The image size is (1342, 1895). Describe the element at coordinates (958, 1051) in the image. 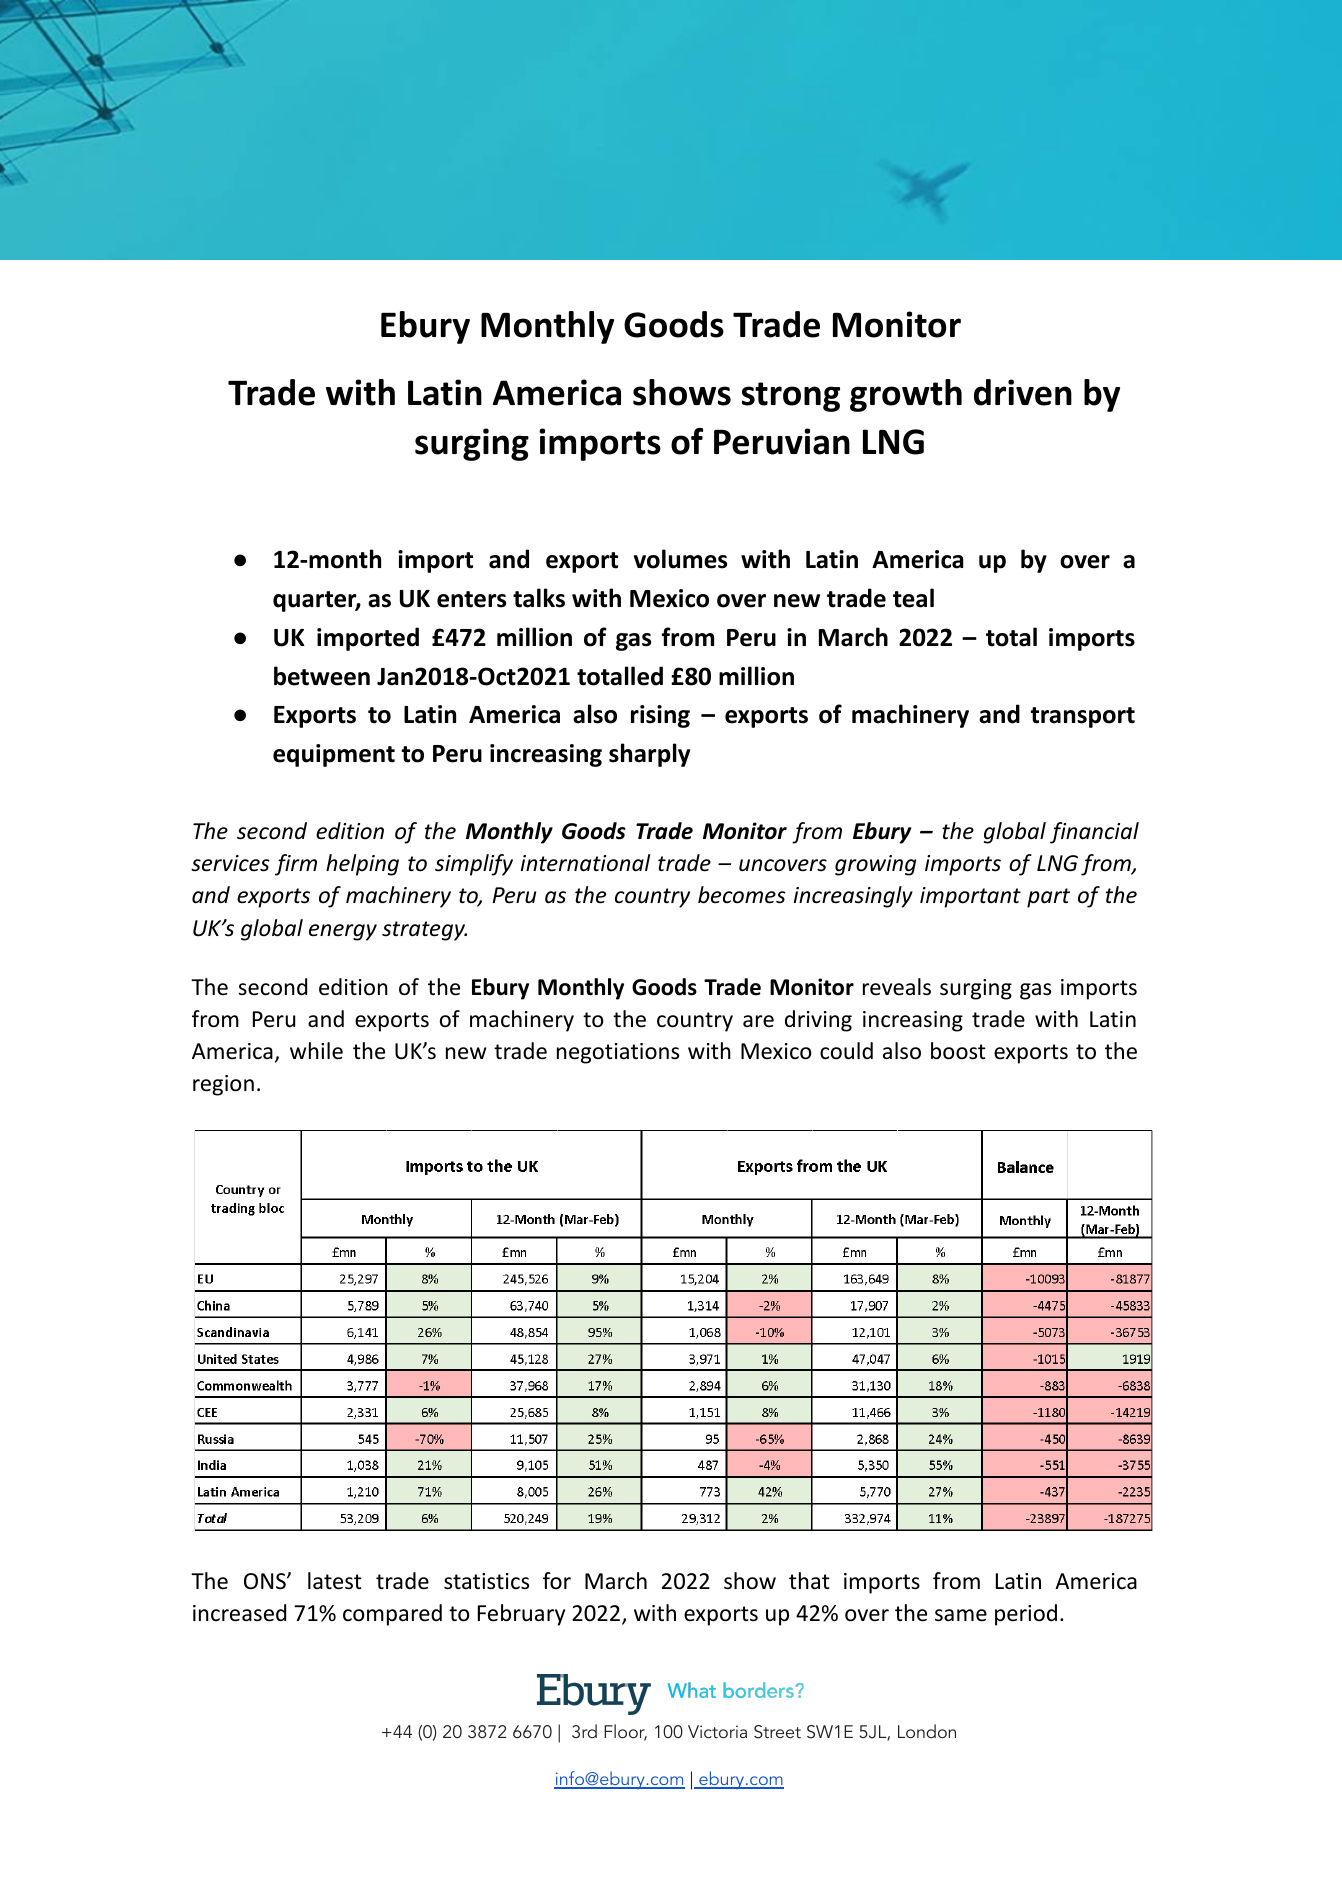

I see `boost` at that location.
